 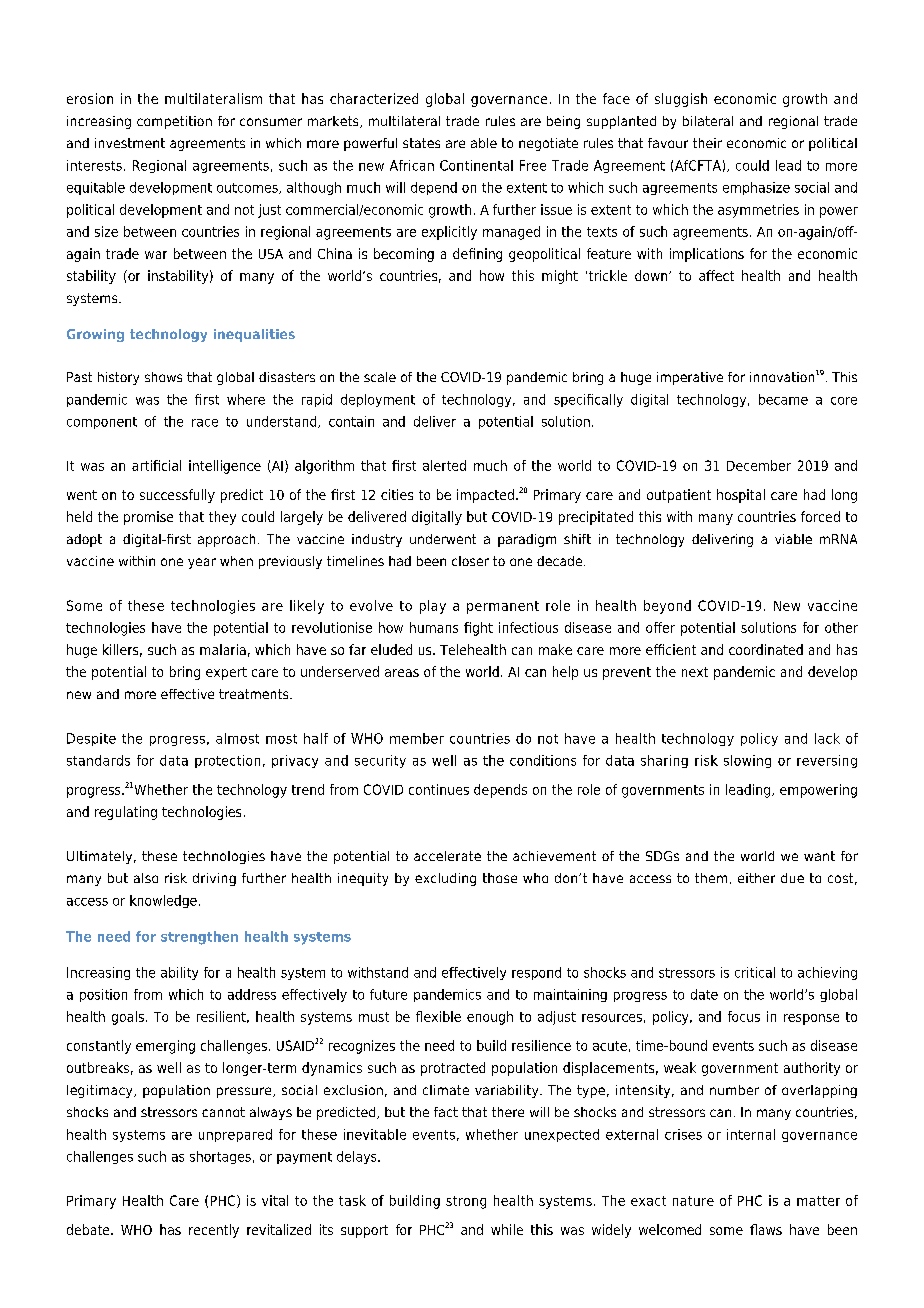 I want to click on hospital, so click(x=741, y=496).
